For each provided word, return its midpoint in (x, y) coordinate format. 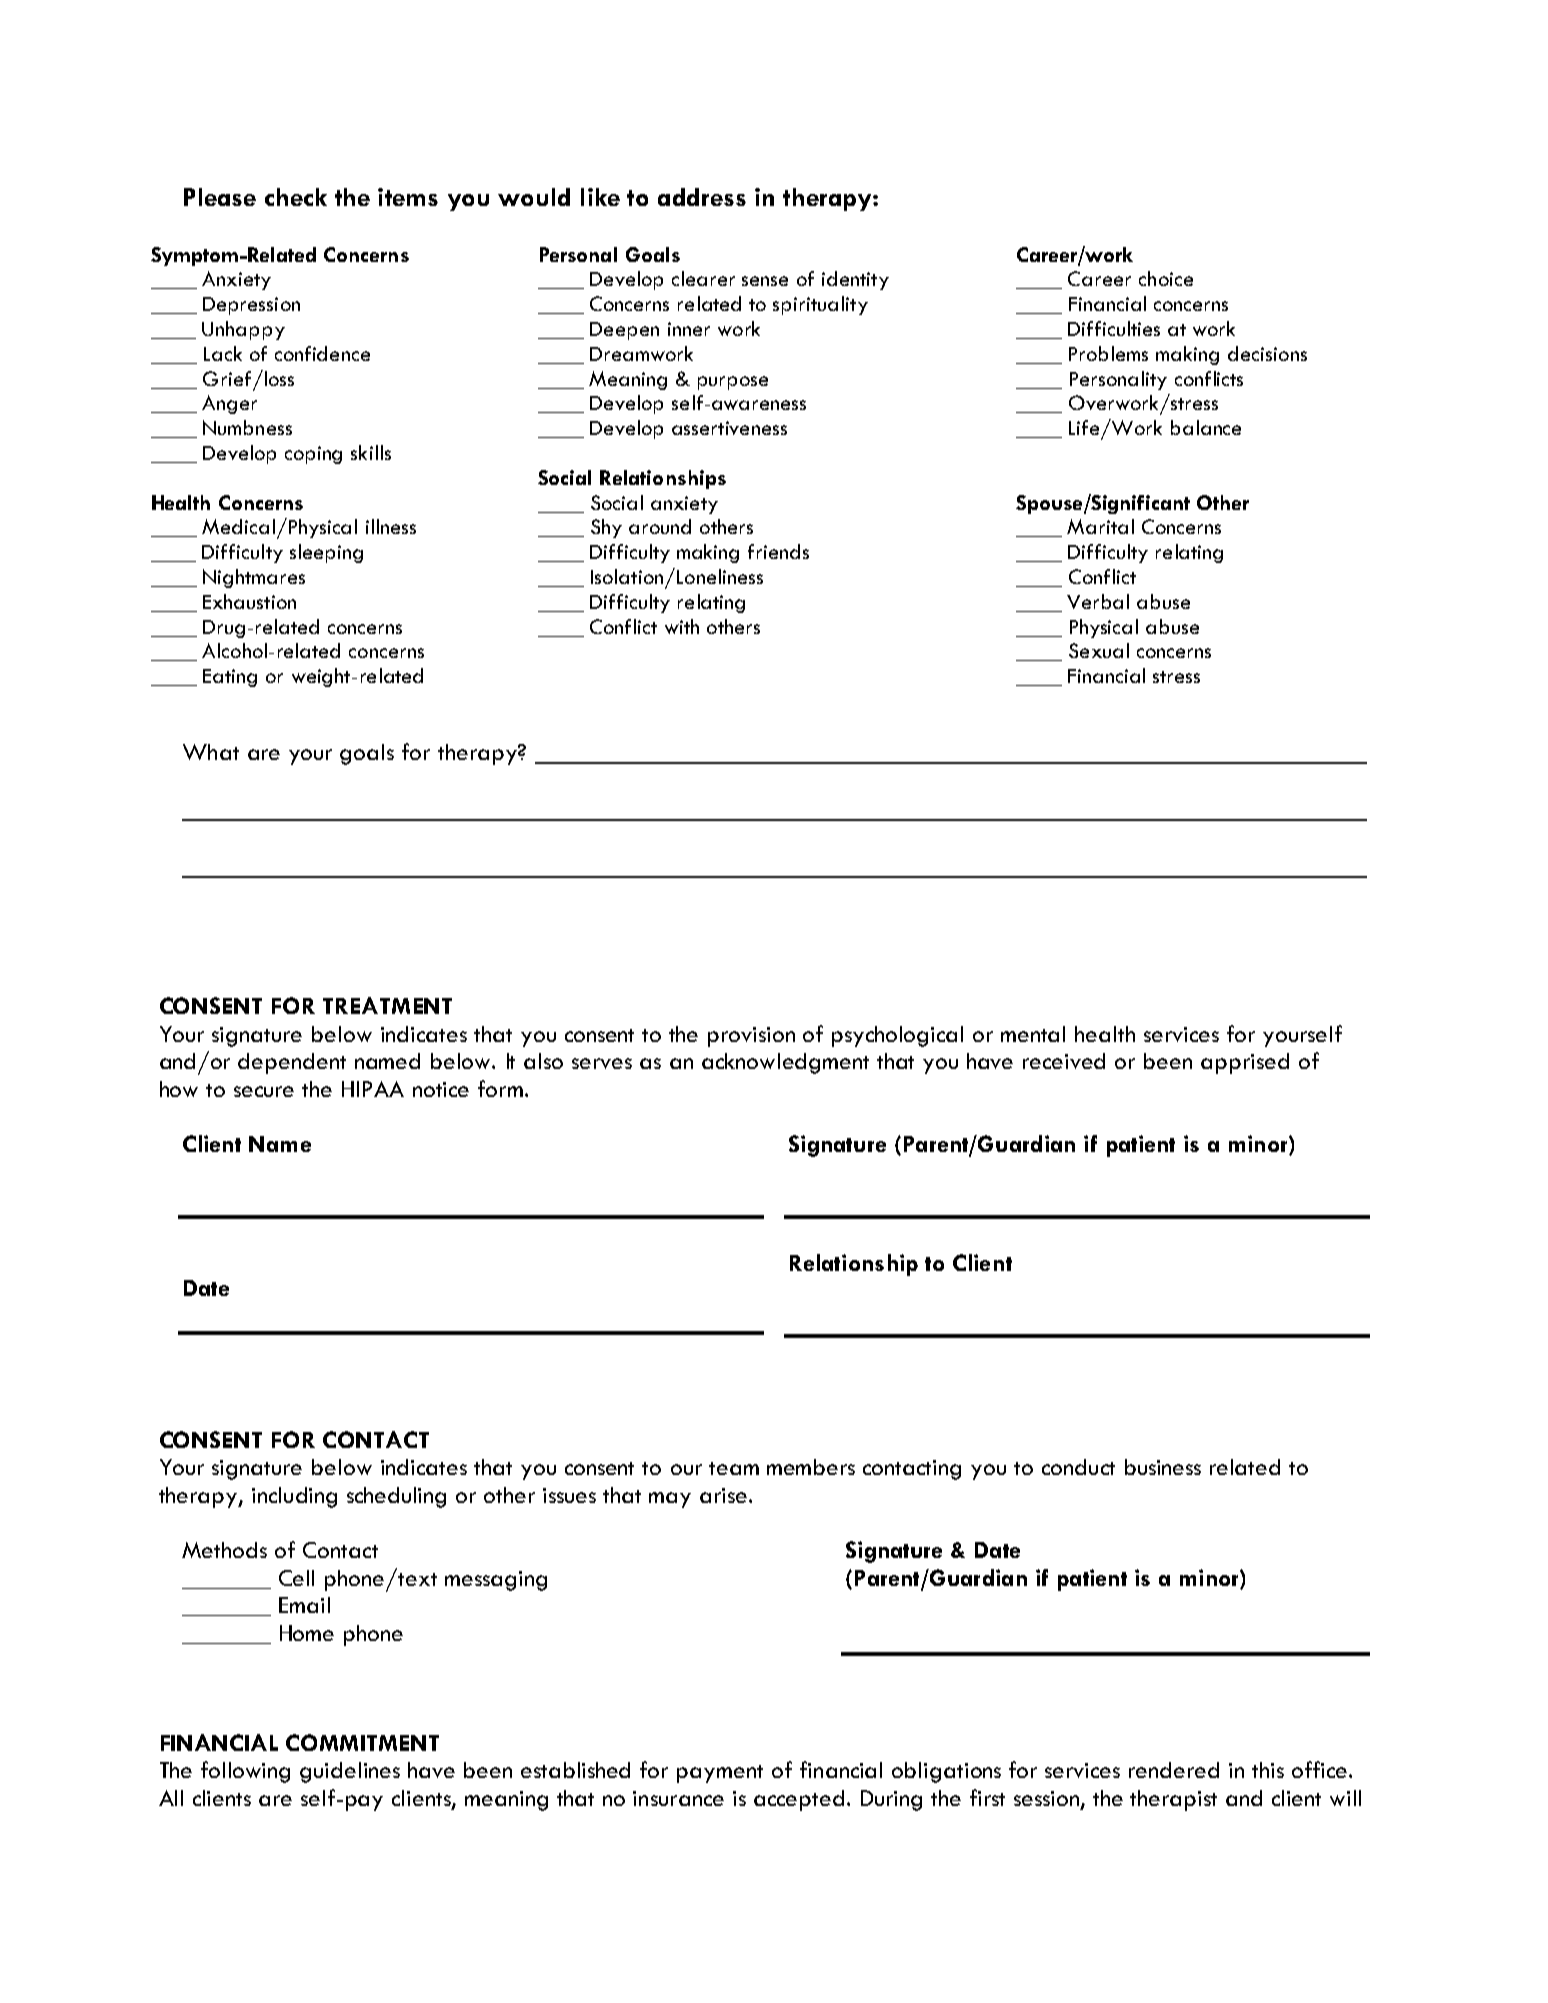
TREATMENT (387, 1005)
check (296, 197)
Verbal (1098, 601)
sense (765, 281)
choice (1166, 278)
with (682, 626)
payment (720, 1774)
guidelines (350, 1772)
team (734, 1468)
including (294, 1497)
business (1163, 1467)
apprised (1245, 1063)
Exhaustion (249, 601)
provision (751, 1037)
